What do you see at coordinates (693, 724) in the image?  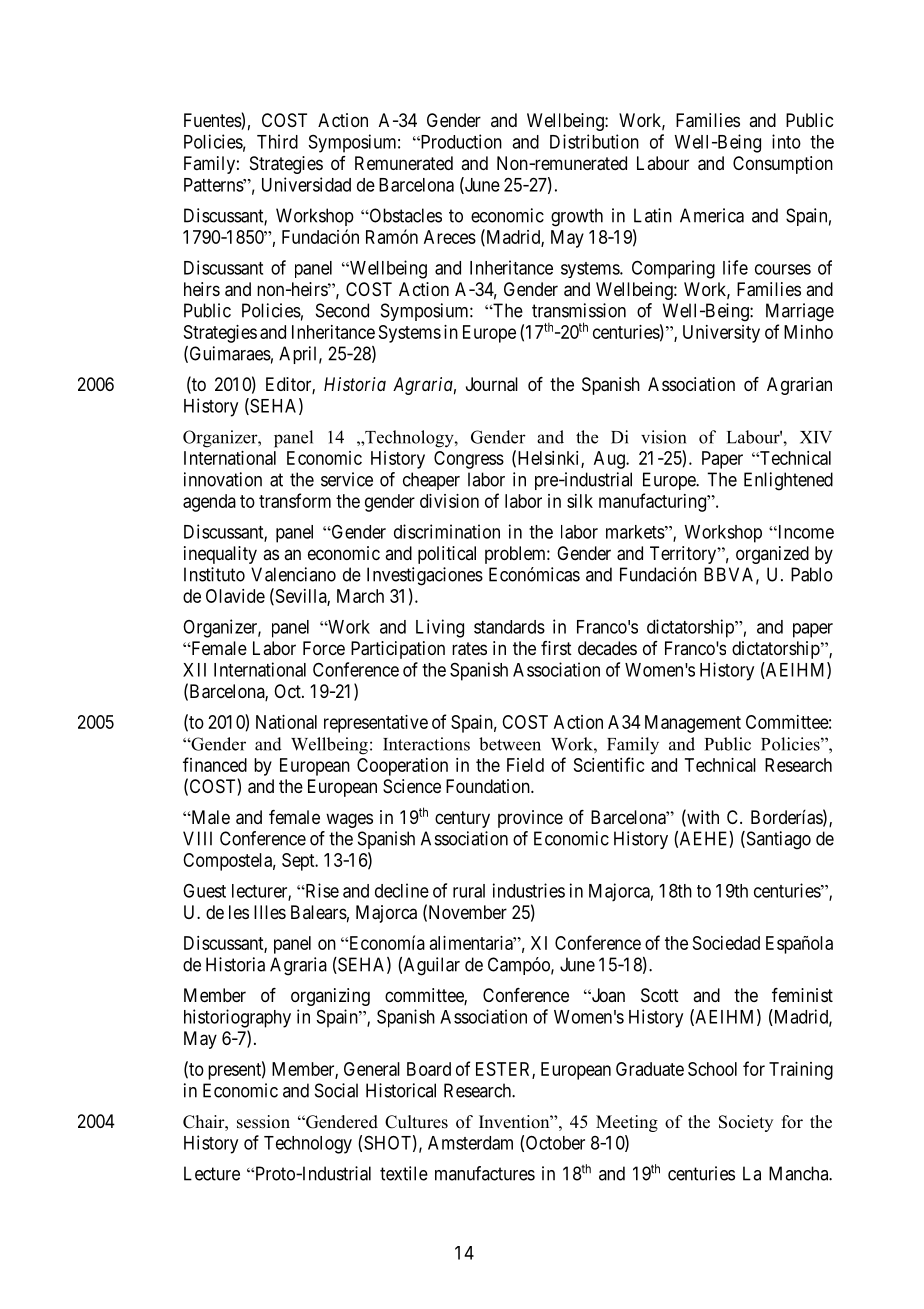 I see `Management` at bounding box center [693, 724].
